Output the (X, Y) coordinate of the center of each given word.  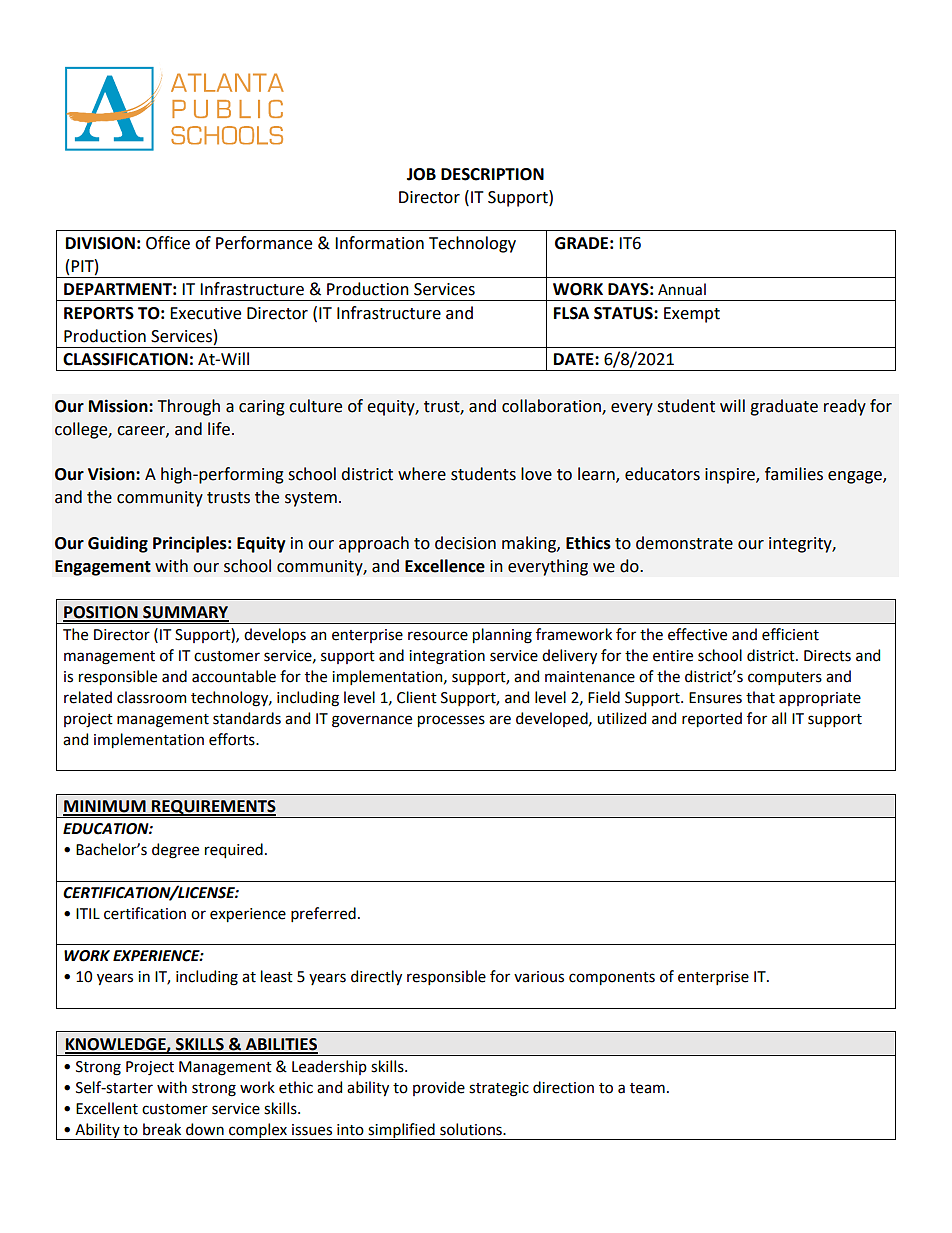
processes (451, 721)
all (779, 718)
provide (439, 1088)
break (162, 1129)
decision (465, 543)
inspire (731, 476)
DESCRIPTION (492, 174)
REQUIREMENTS (213, 808)
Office (168, 243)
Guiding (118, 544)
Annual (682, 289)
